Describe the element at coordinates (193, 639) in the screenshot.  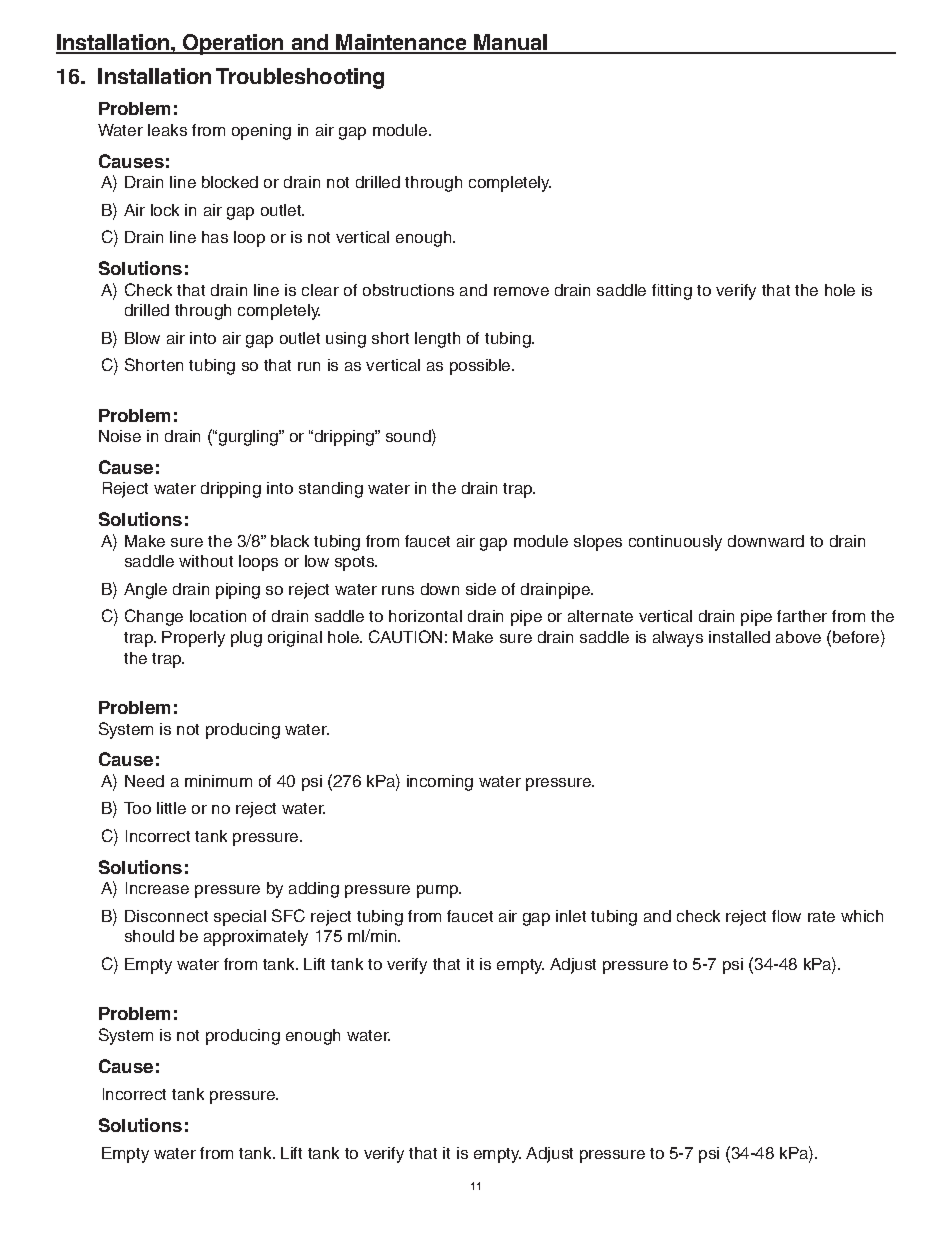
I see `Properly` at that location.
